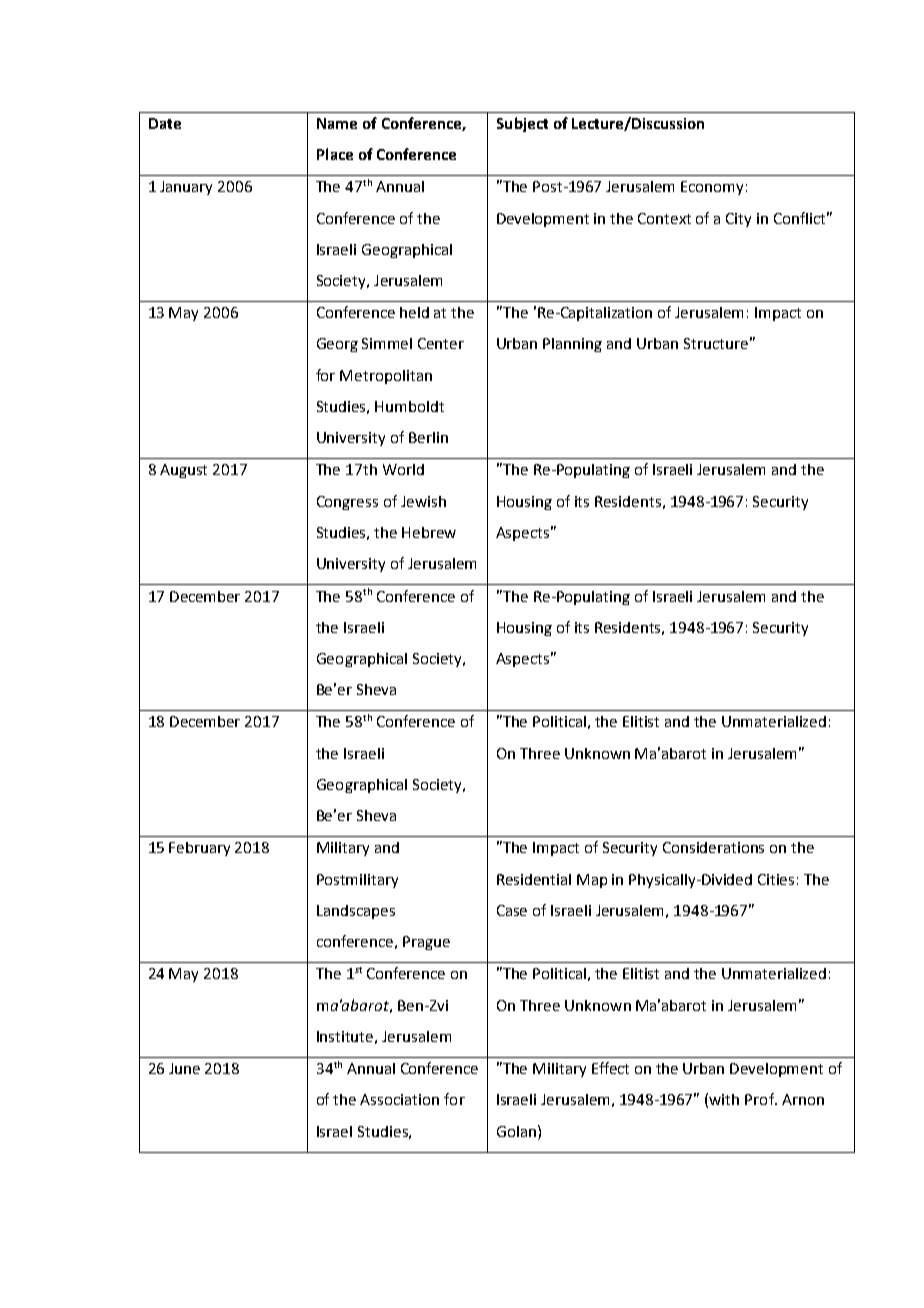  What do you see at coordinates (713, 847) in the document?
I see `Considerations` at bounding box center [713, 847].
